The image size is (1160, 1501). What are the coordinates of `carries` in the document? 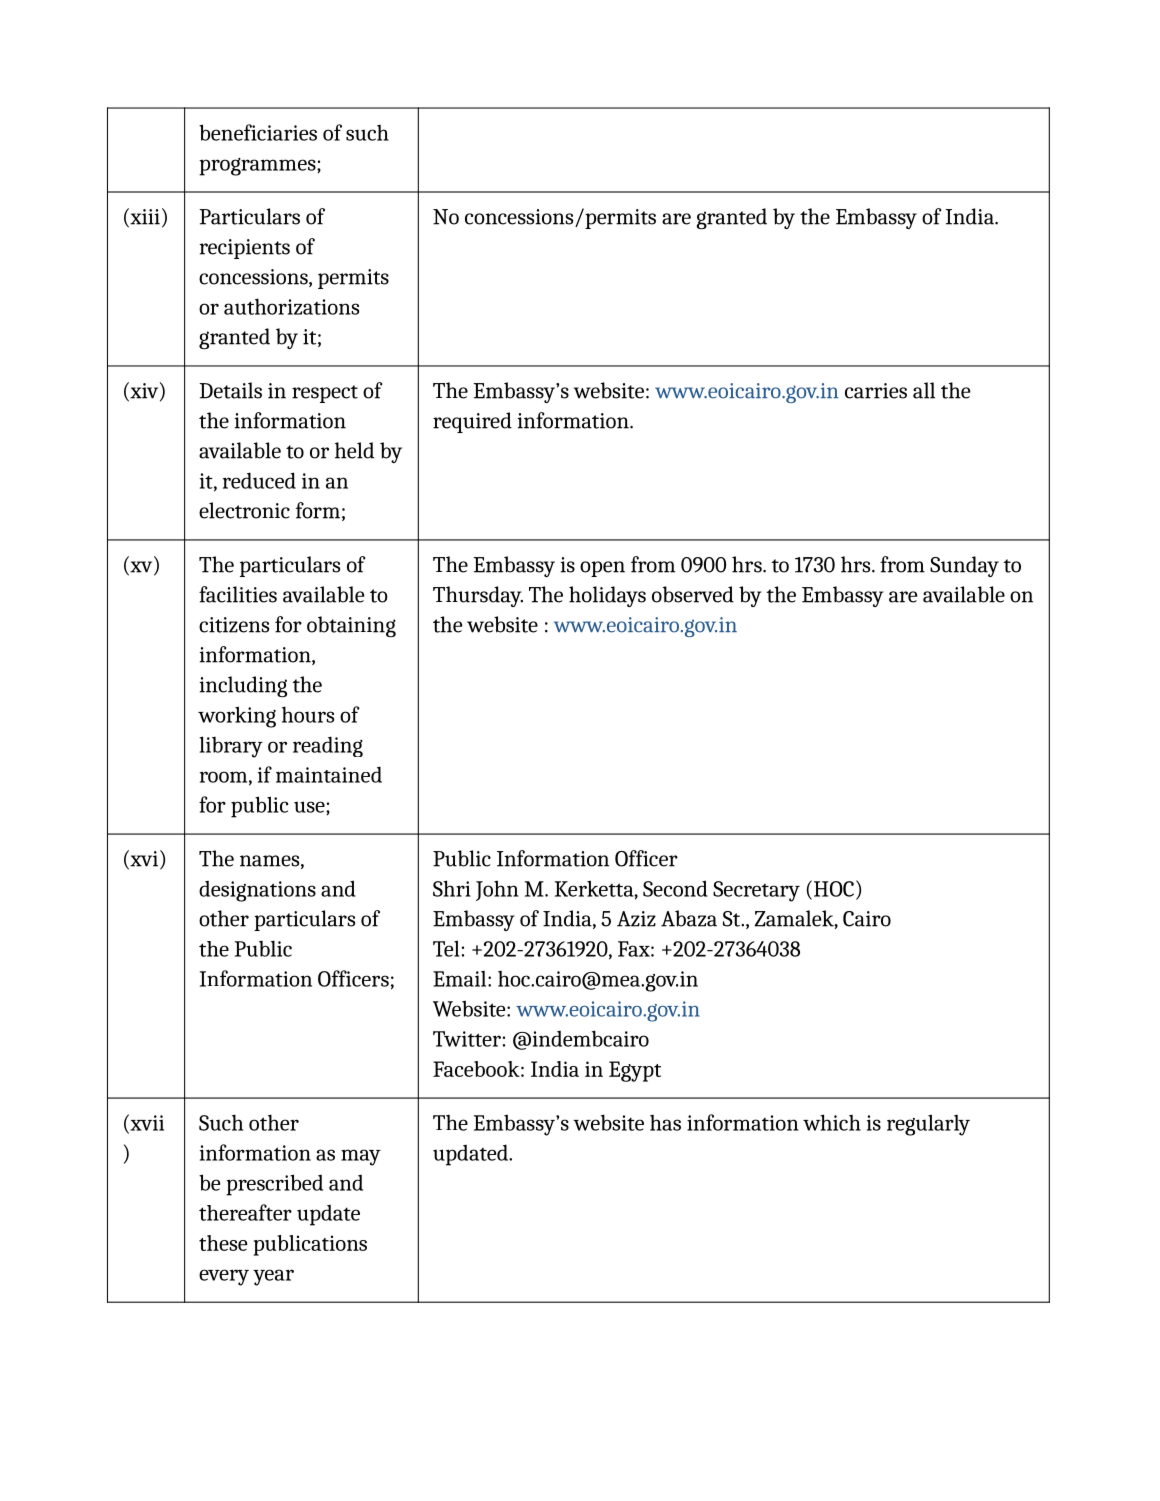 It's located at (876, 391).
